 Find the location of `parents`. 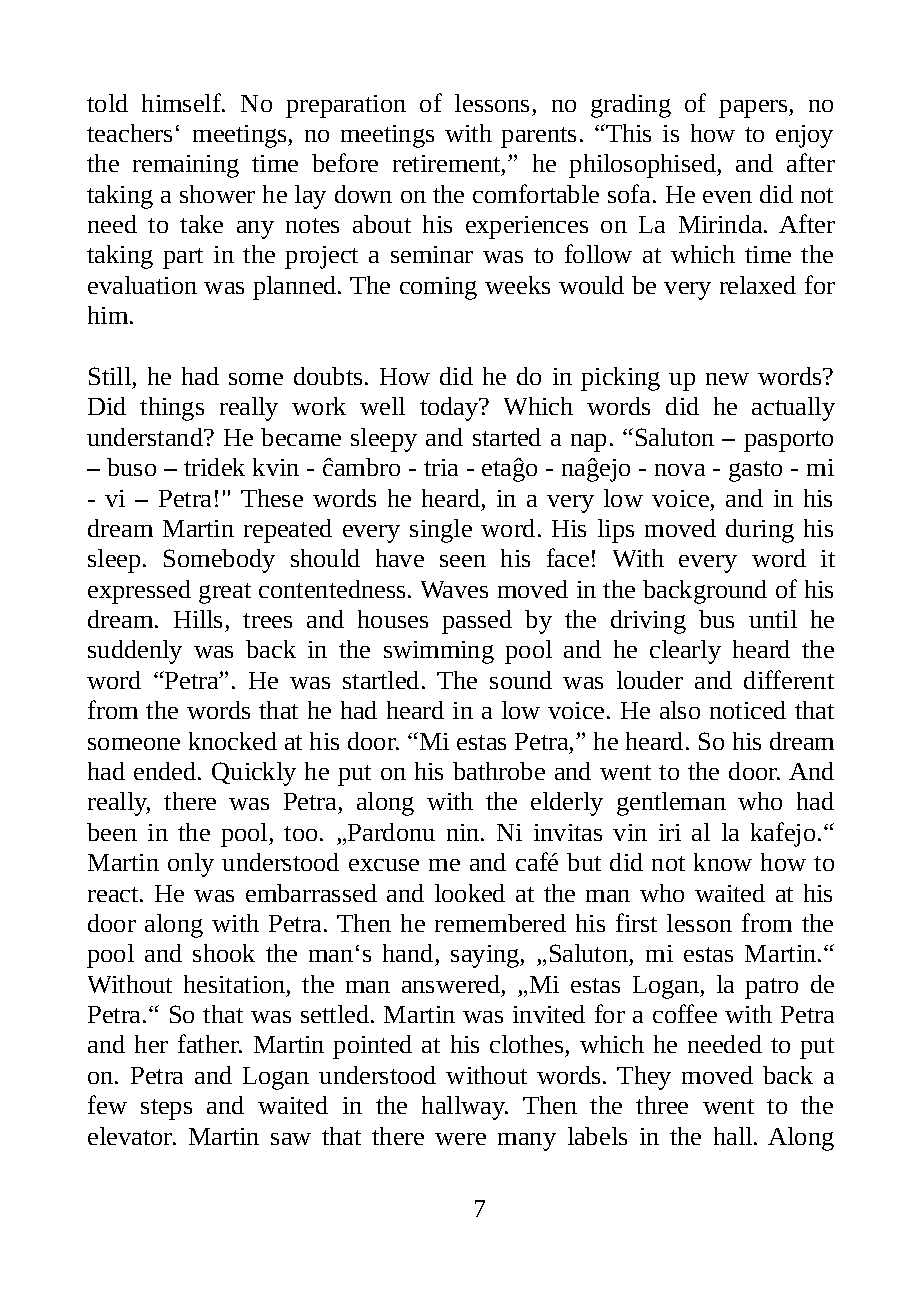

parents is located at coordinates (538, 137).
